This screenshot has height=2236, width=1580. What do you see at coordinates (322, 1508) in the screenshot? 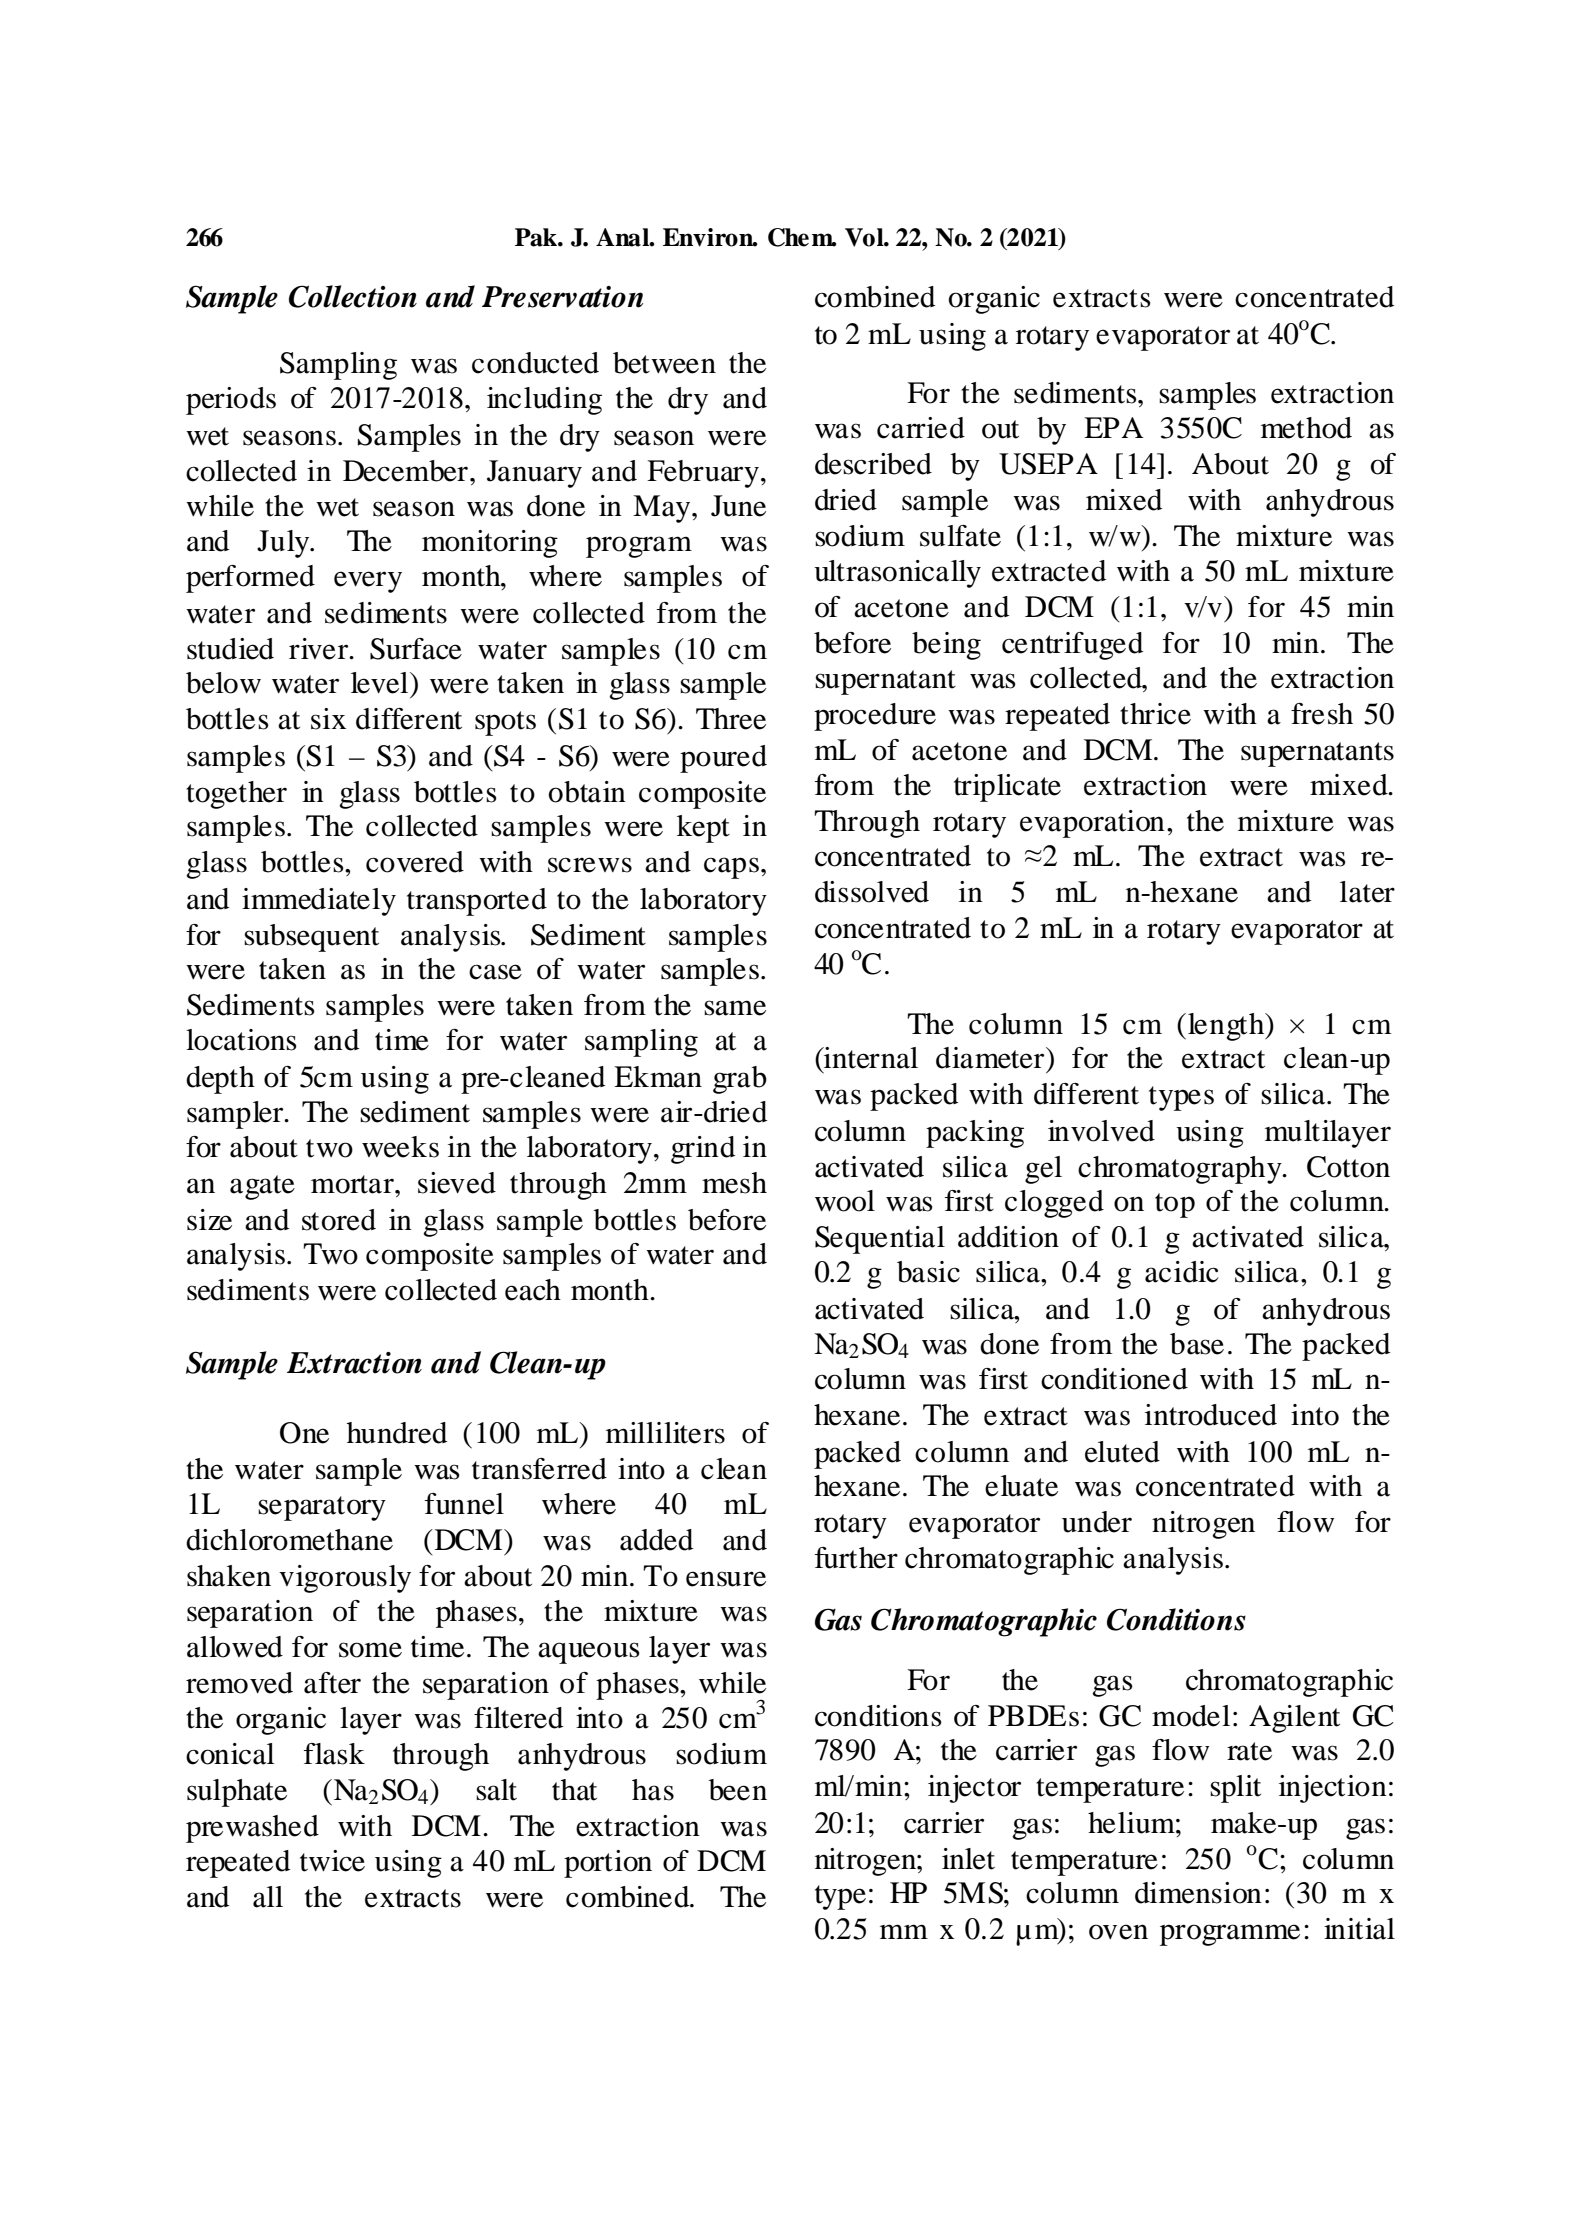
I see `separatory` at bounding box center [322, 1508].
